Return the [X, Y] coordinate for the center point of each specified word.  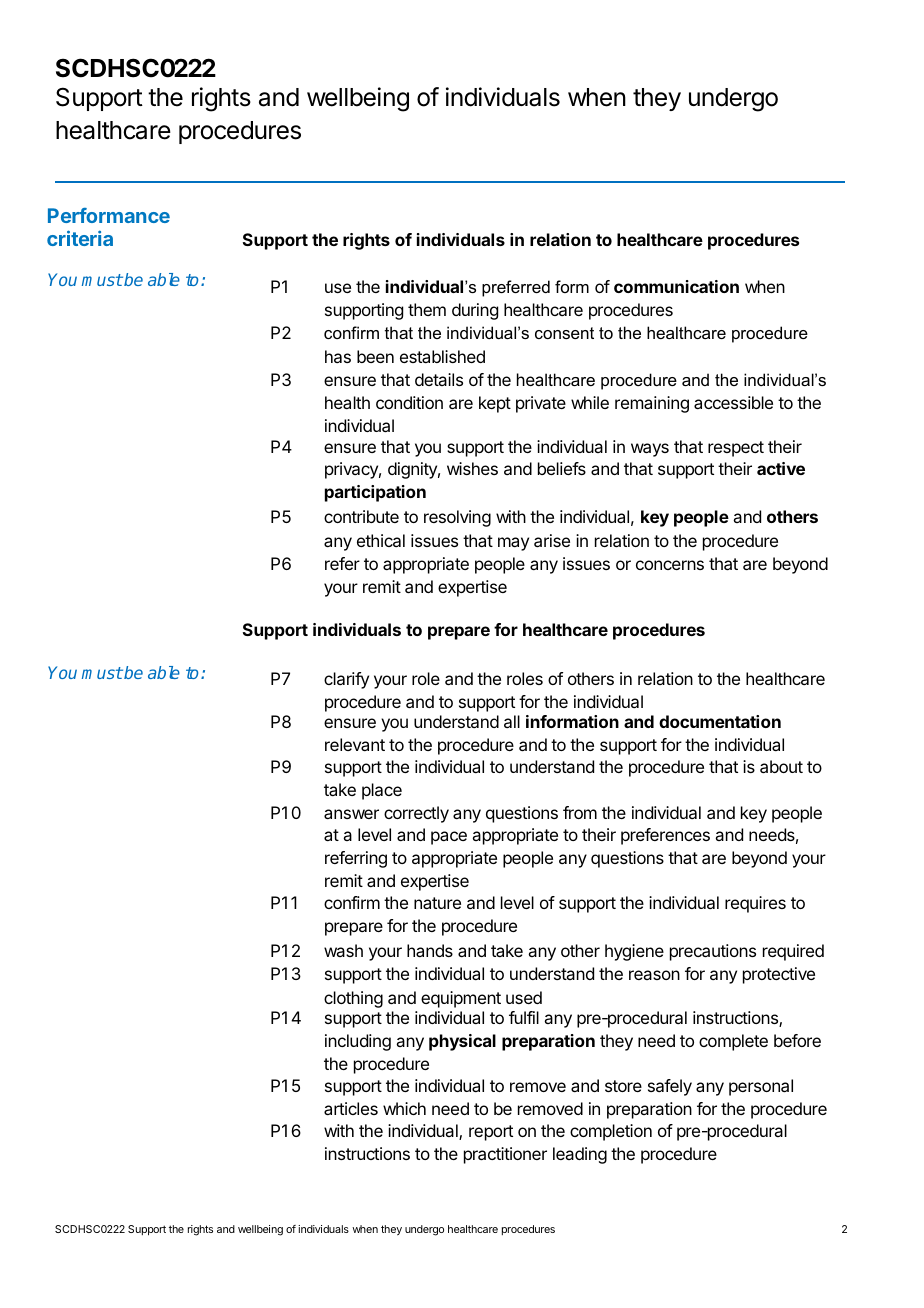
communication [676, 286]
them [427, 309]
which [404, 1108]
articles [351, 1108]
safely [670, 1087]
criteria [80, 238]
